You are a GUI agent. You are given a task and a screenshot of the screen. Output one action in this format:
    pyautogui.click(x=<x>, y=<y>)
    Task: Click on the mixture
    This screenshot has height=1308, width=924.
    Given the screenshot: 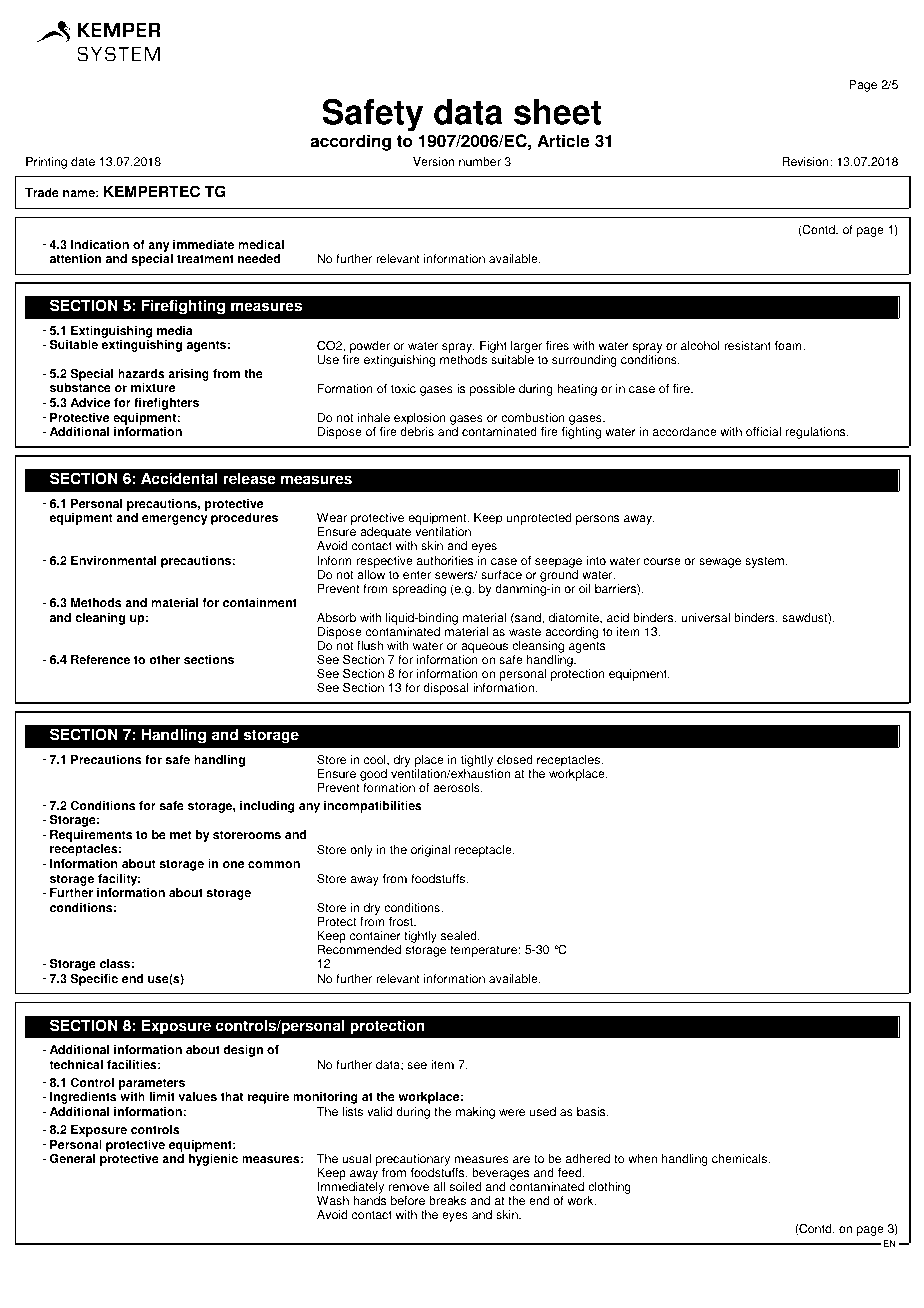 What is the action you would take?
    pyautogui.click(x=153, y=388)
